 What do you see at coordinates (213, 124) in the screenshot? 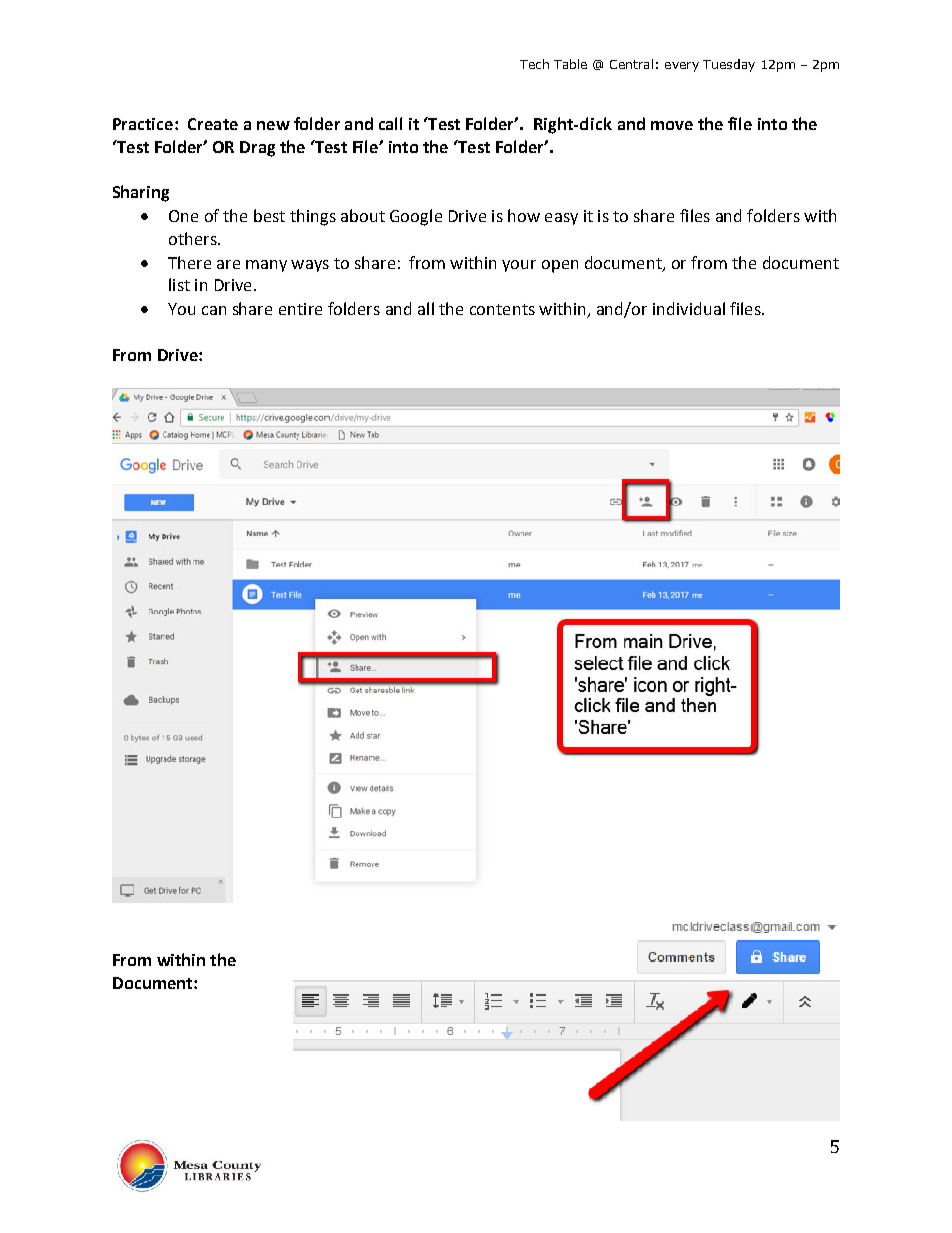
I see `Create` at bounding box center [213, 124].
